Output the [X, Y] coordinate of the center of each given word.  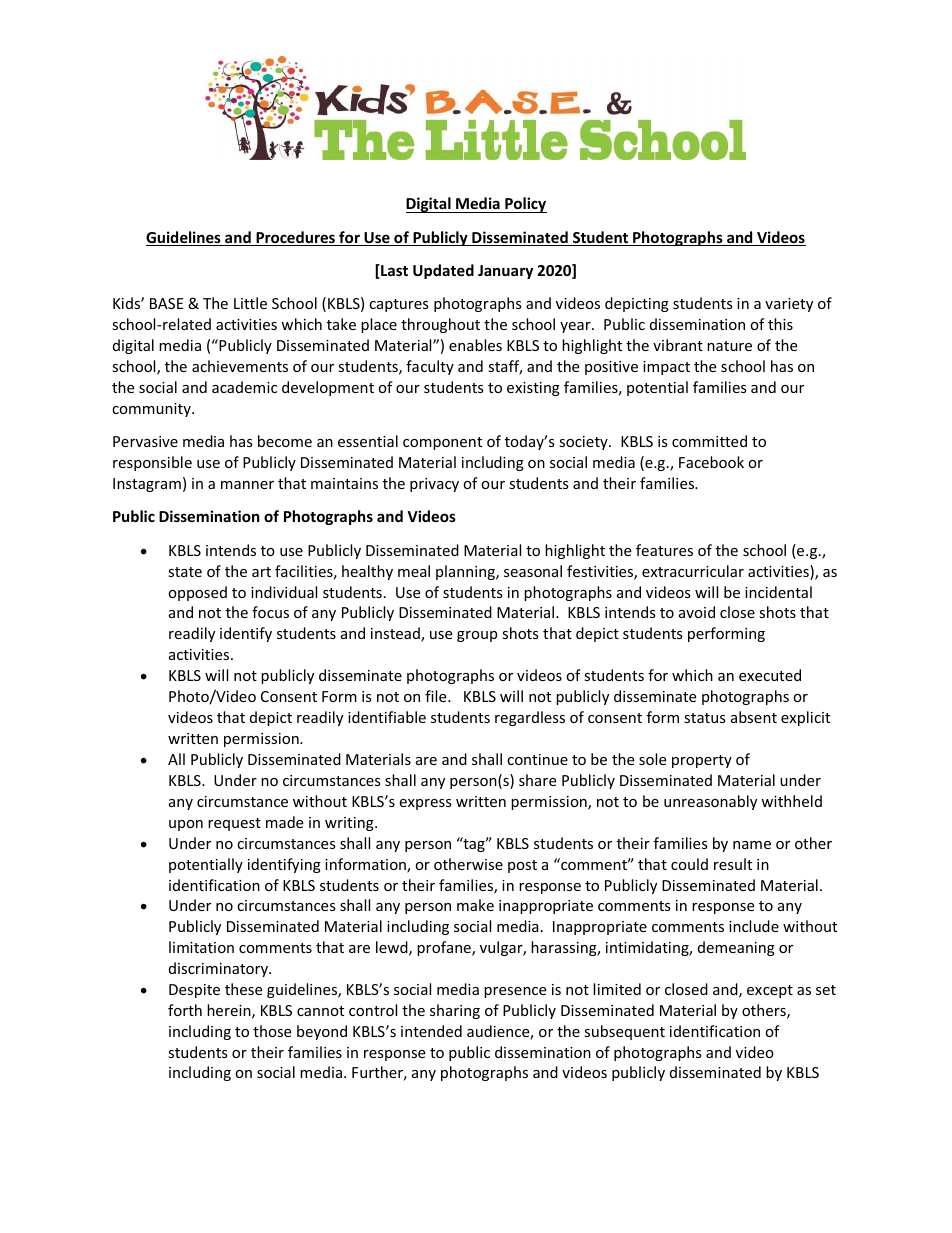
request [234, 824]
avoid [697, 612]
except [770, 991]
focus [270, 612]
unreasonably [710, 802]
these [243, 989]
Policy [525, 205]
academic [244, 387]
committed [709, 441]
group [477, 636]
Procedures [295, 238]
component [442, 443]
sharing [455, 1011]
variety [789, 305]
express [425, 804]
